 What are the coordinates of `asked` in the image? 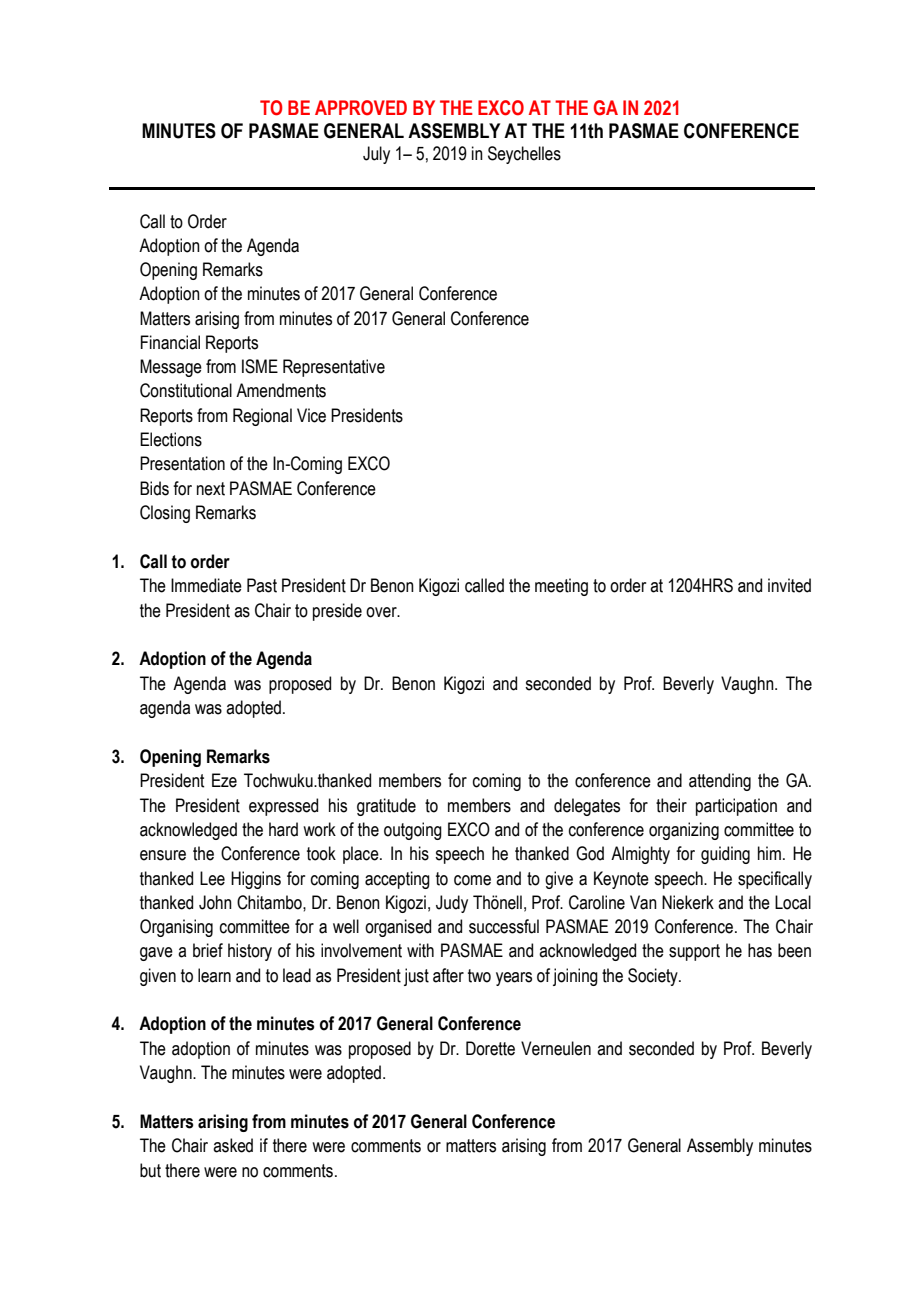 It's located at (233, 1145).
